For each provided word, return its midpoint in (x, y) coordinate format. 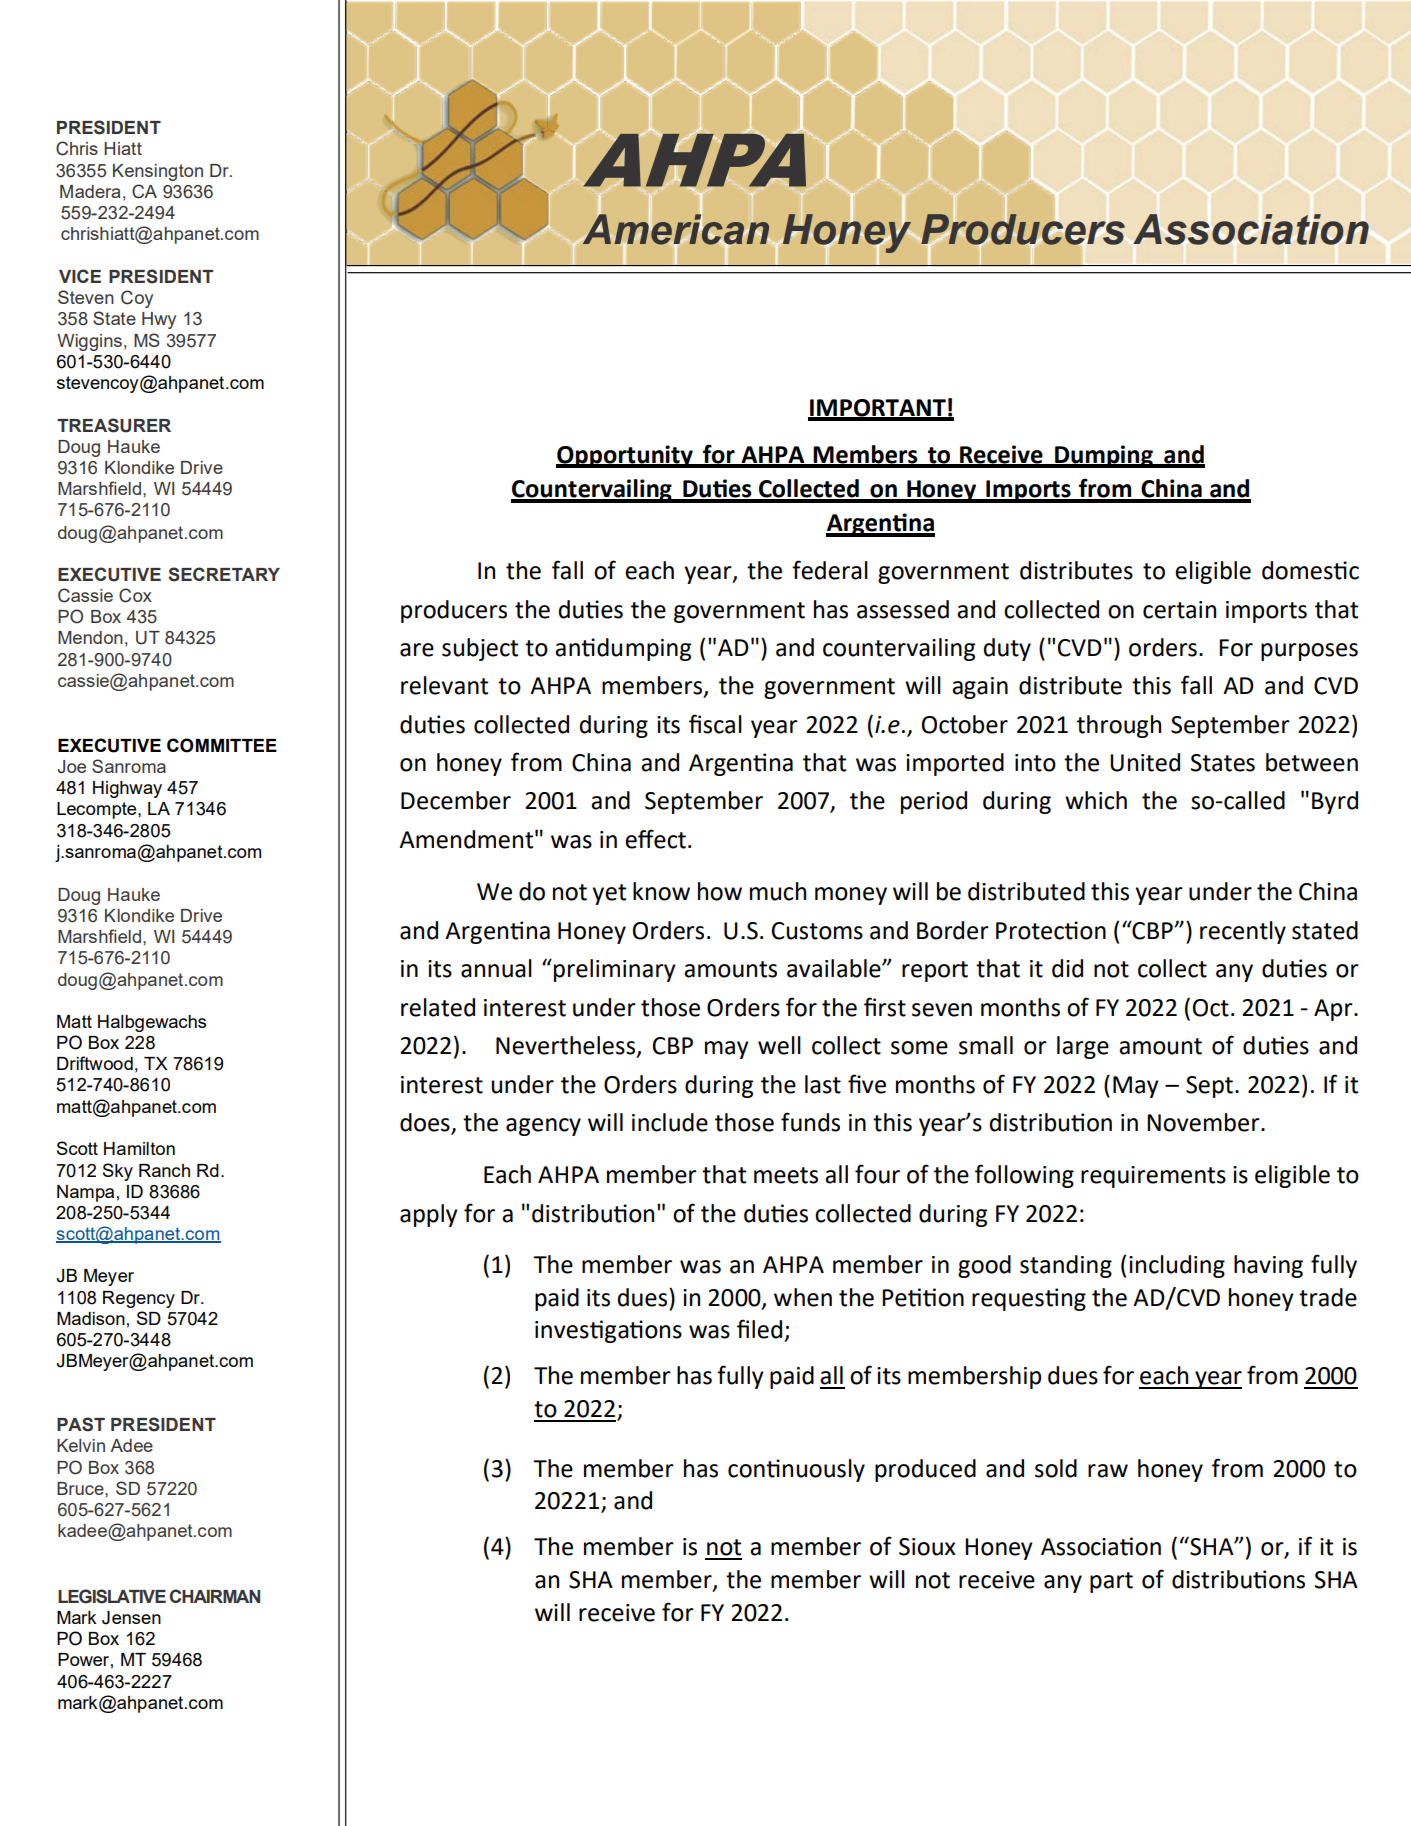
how (720, 891)
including (1177, 1266)
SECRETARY (224, 574)
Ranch (164, 1170)
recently (1243, 932)
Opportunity (625, 456)
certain (1179, 610)
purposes (1309, 652)
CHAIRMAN (215, 1596)
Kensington (158, 172)
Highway (127, 789)
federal (830, 570)
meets (786, 1175)
